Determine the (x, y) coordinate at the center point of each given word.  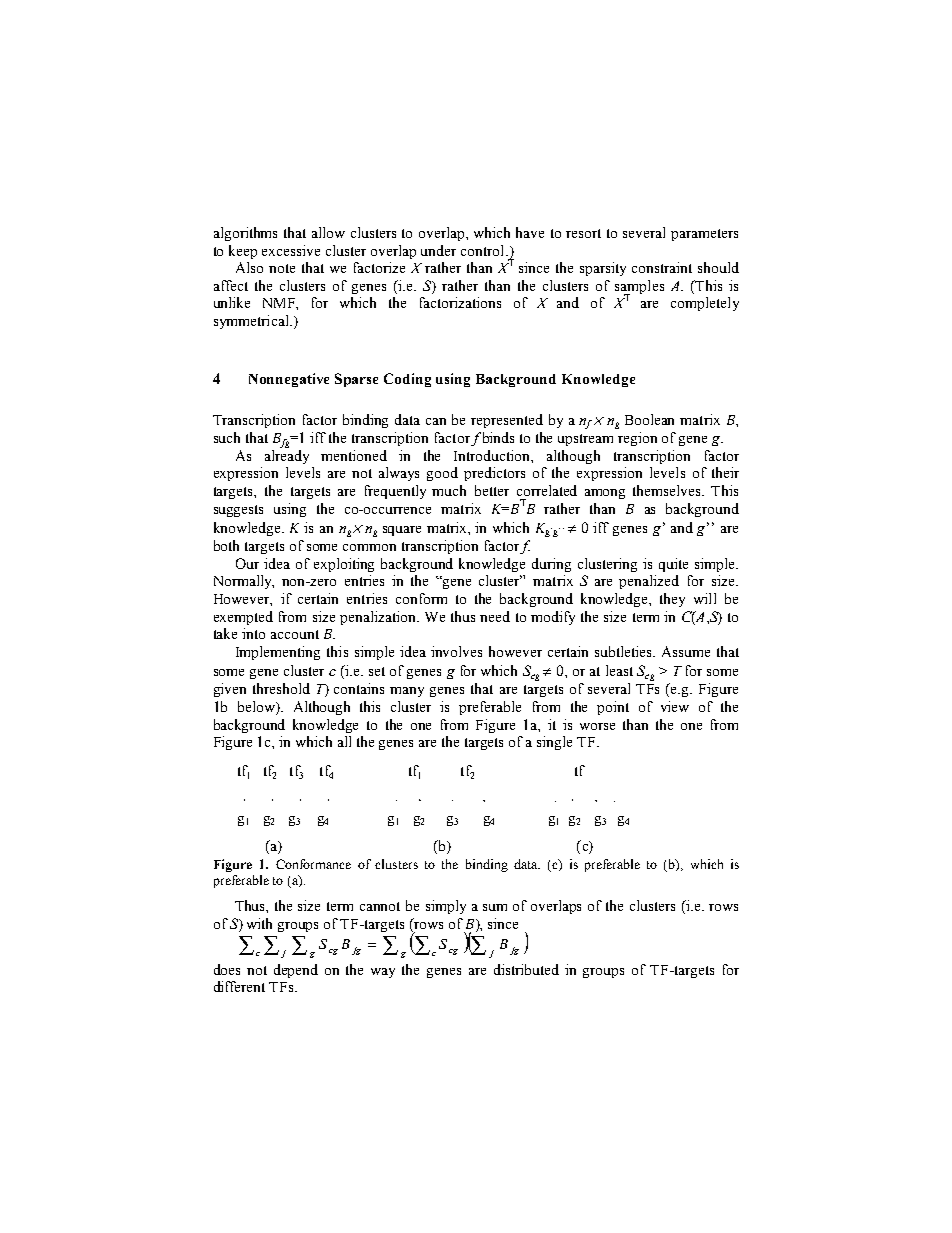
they (672, 600)
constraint (662, 267)
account (295, 634)
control (484, 250)
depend (296, 971)
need (495, 616)
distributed (526, 969)
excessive (291, 250)
